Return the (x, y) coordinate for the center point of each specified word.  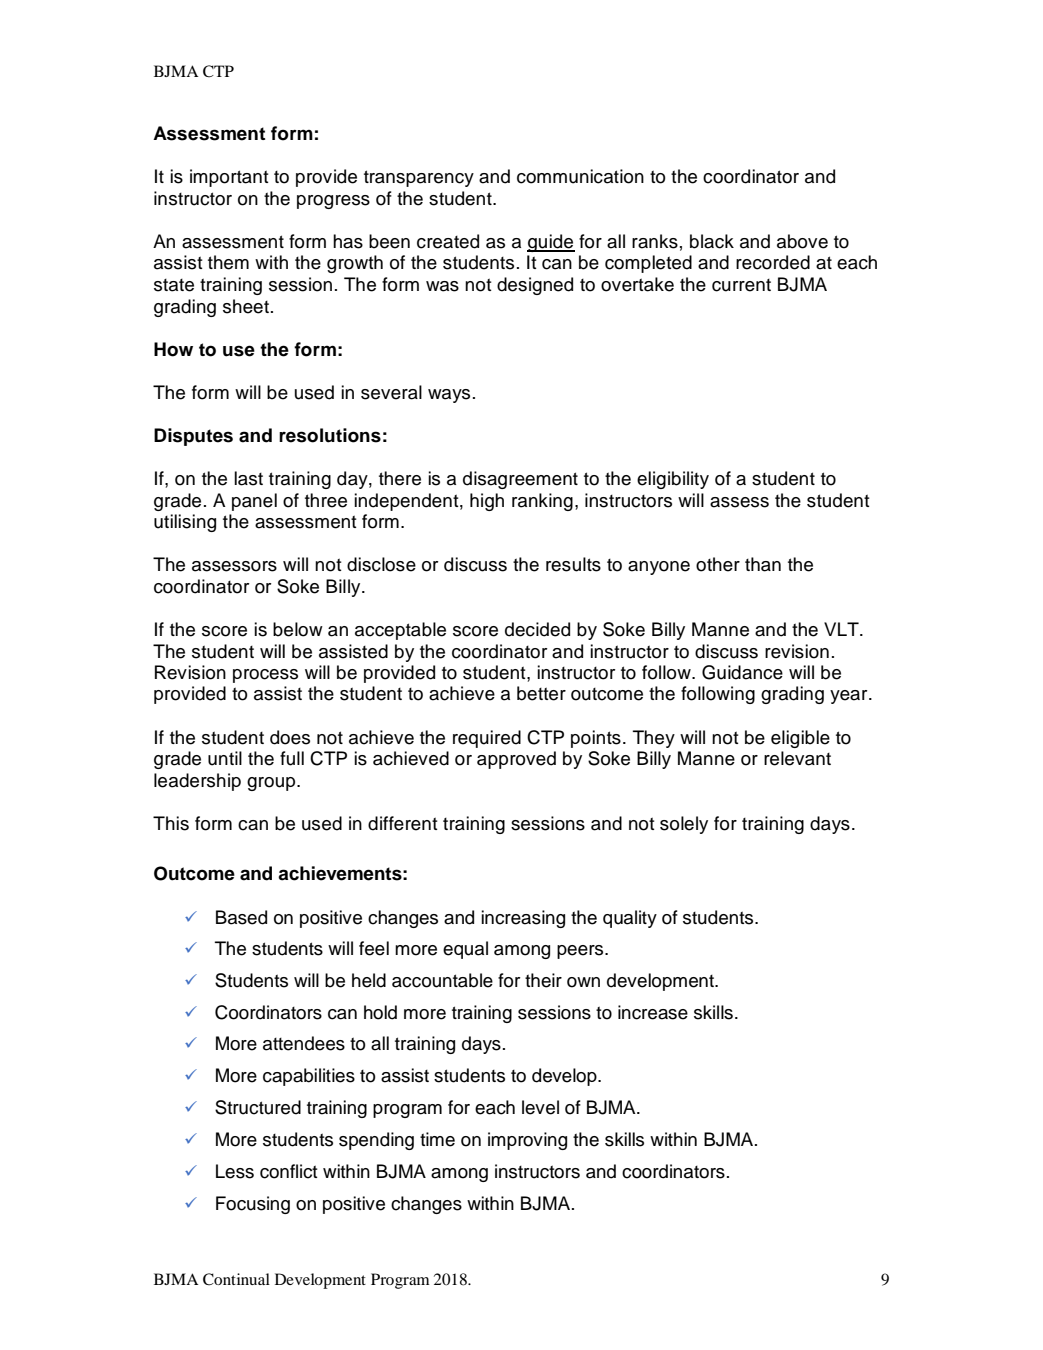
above (802, 241)
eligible (800, 739)
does (290, 737)
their (543, 980)
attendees (304, 1043)
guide (551, 243)
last (248, 478)
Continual (236, 1279)
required (487, 739)
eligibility (673, 480)
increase (653, 1012)
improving (527, 1141)
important (229, 178)
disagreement (520, 480)
